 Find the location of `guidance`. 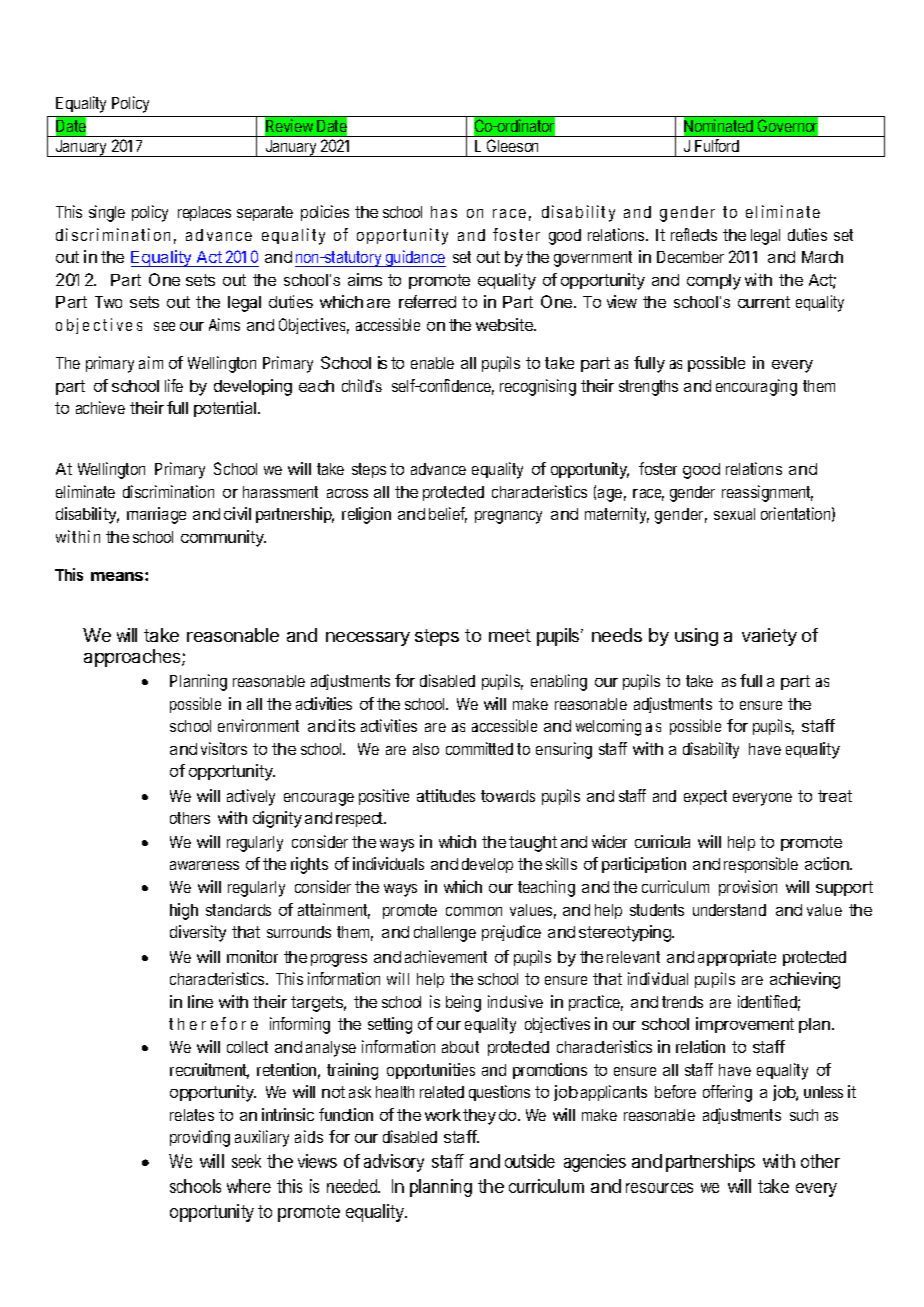

guidance is located at coordinates (415, 258).
